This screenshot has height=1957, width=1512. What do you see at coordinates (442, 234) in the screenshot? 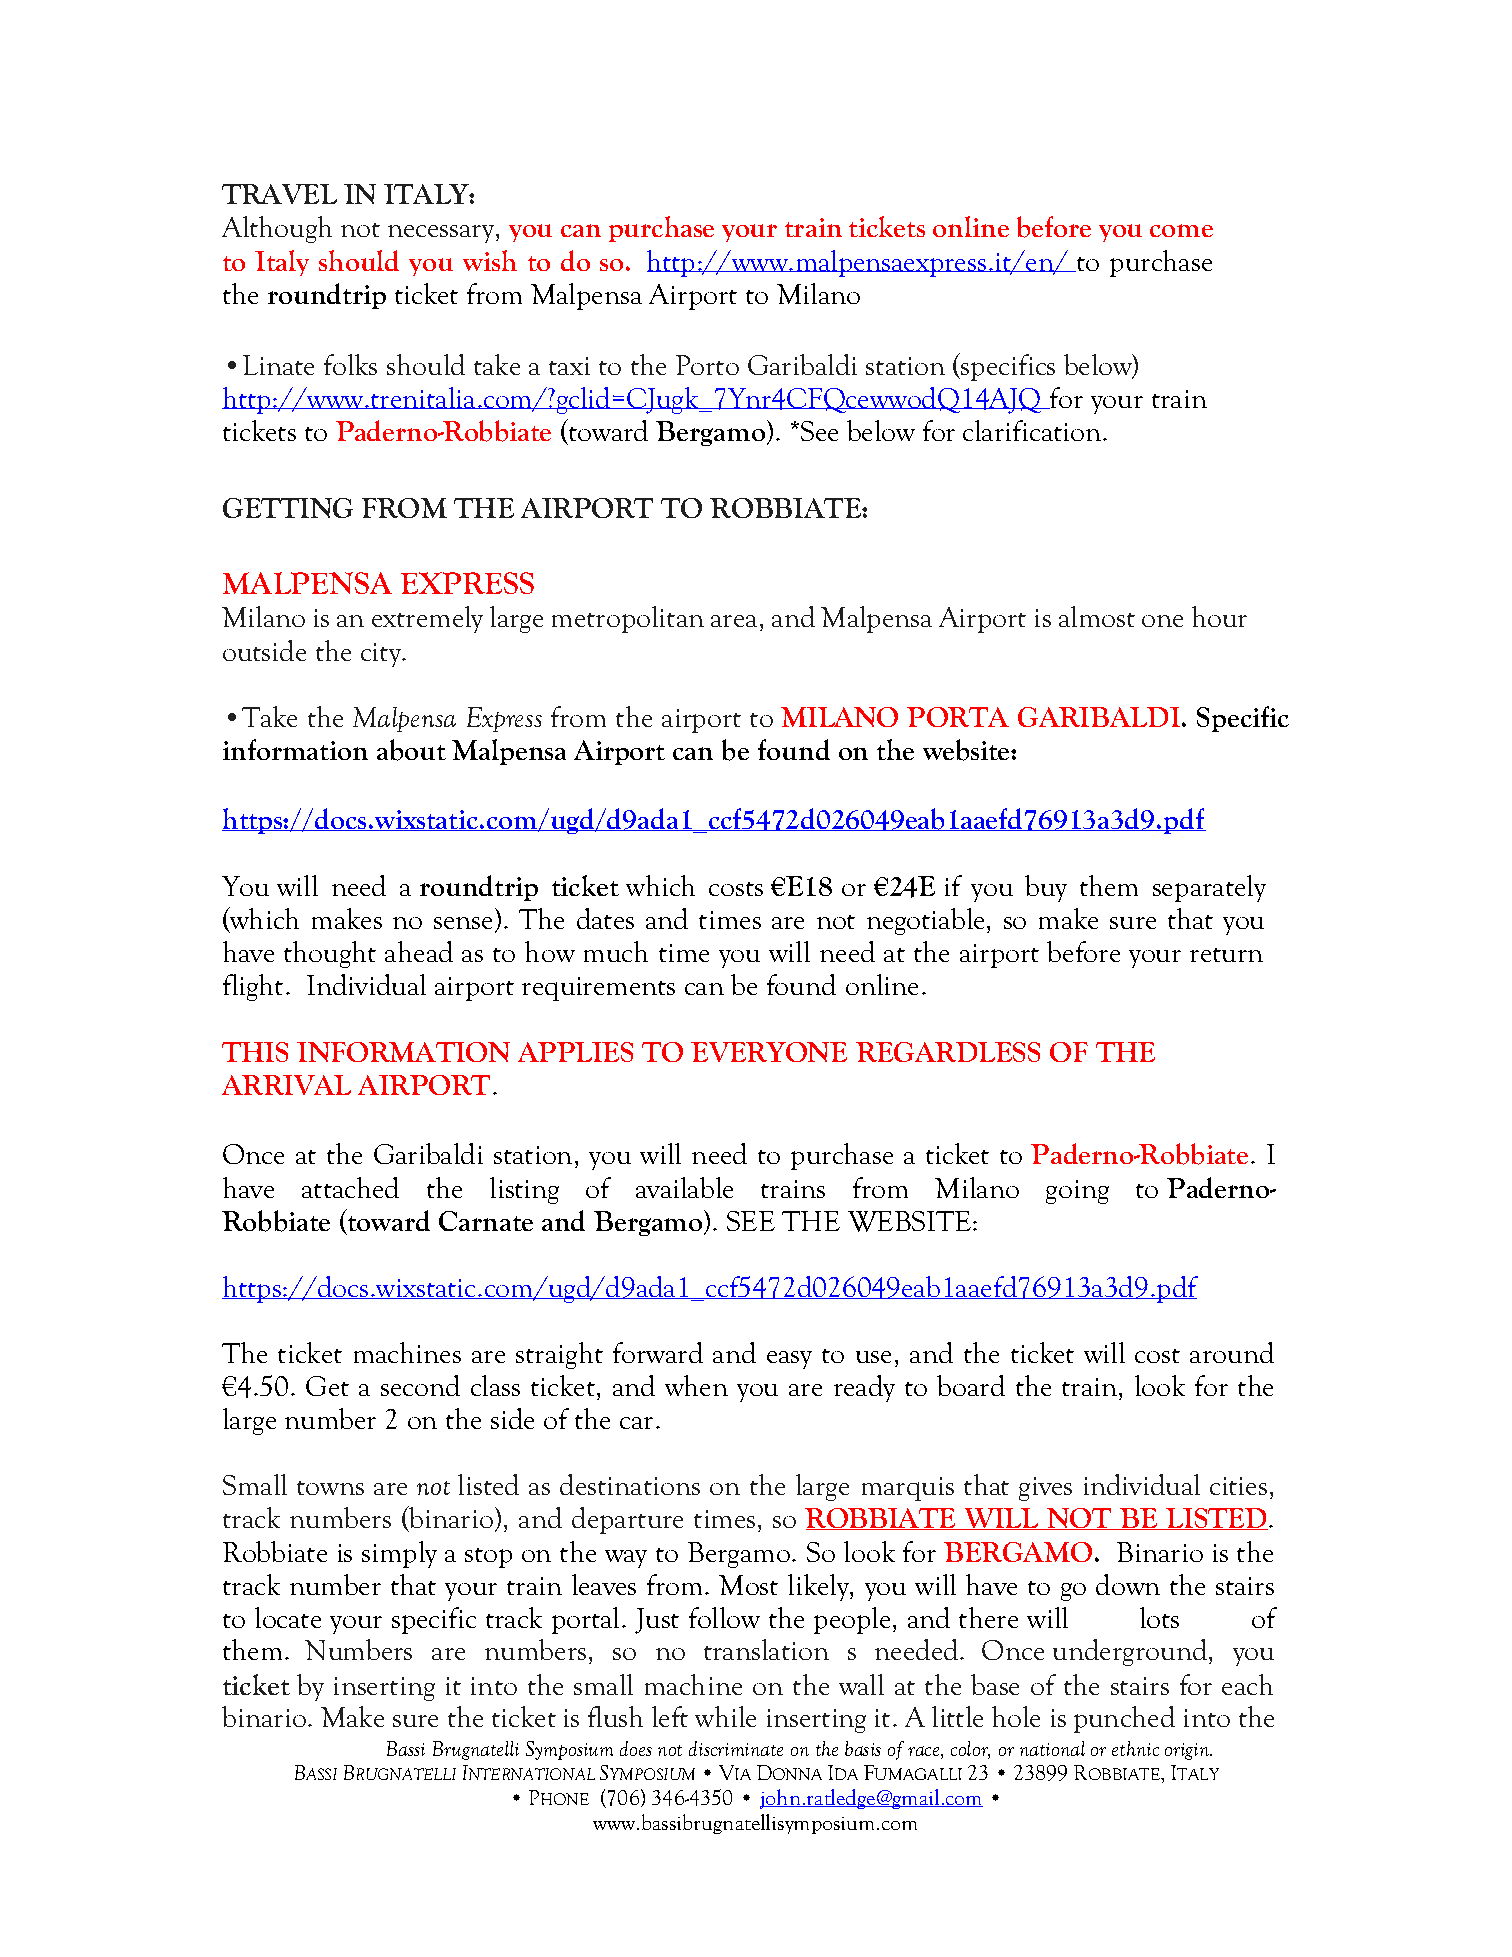
I see `necessary` at bounding box center [442, 234].
